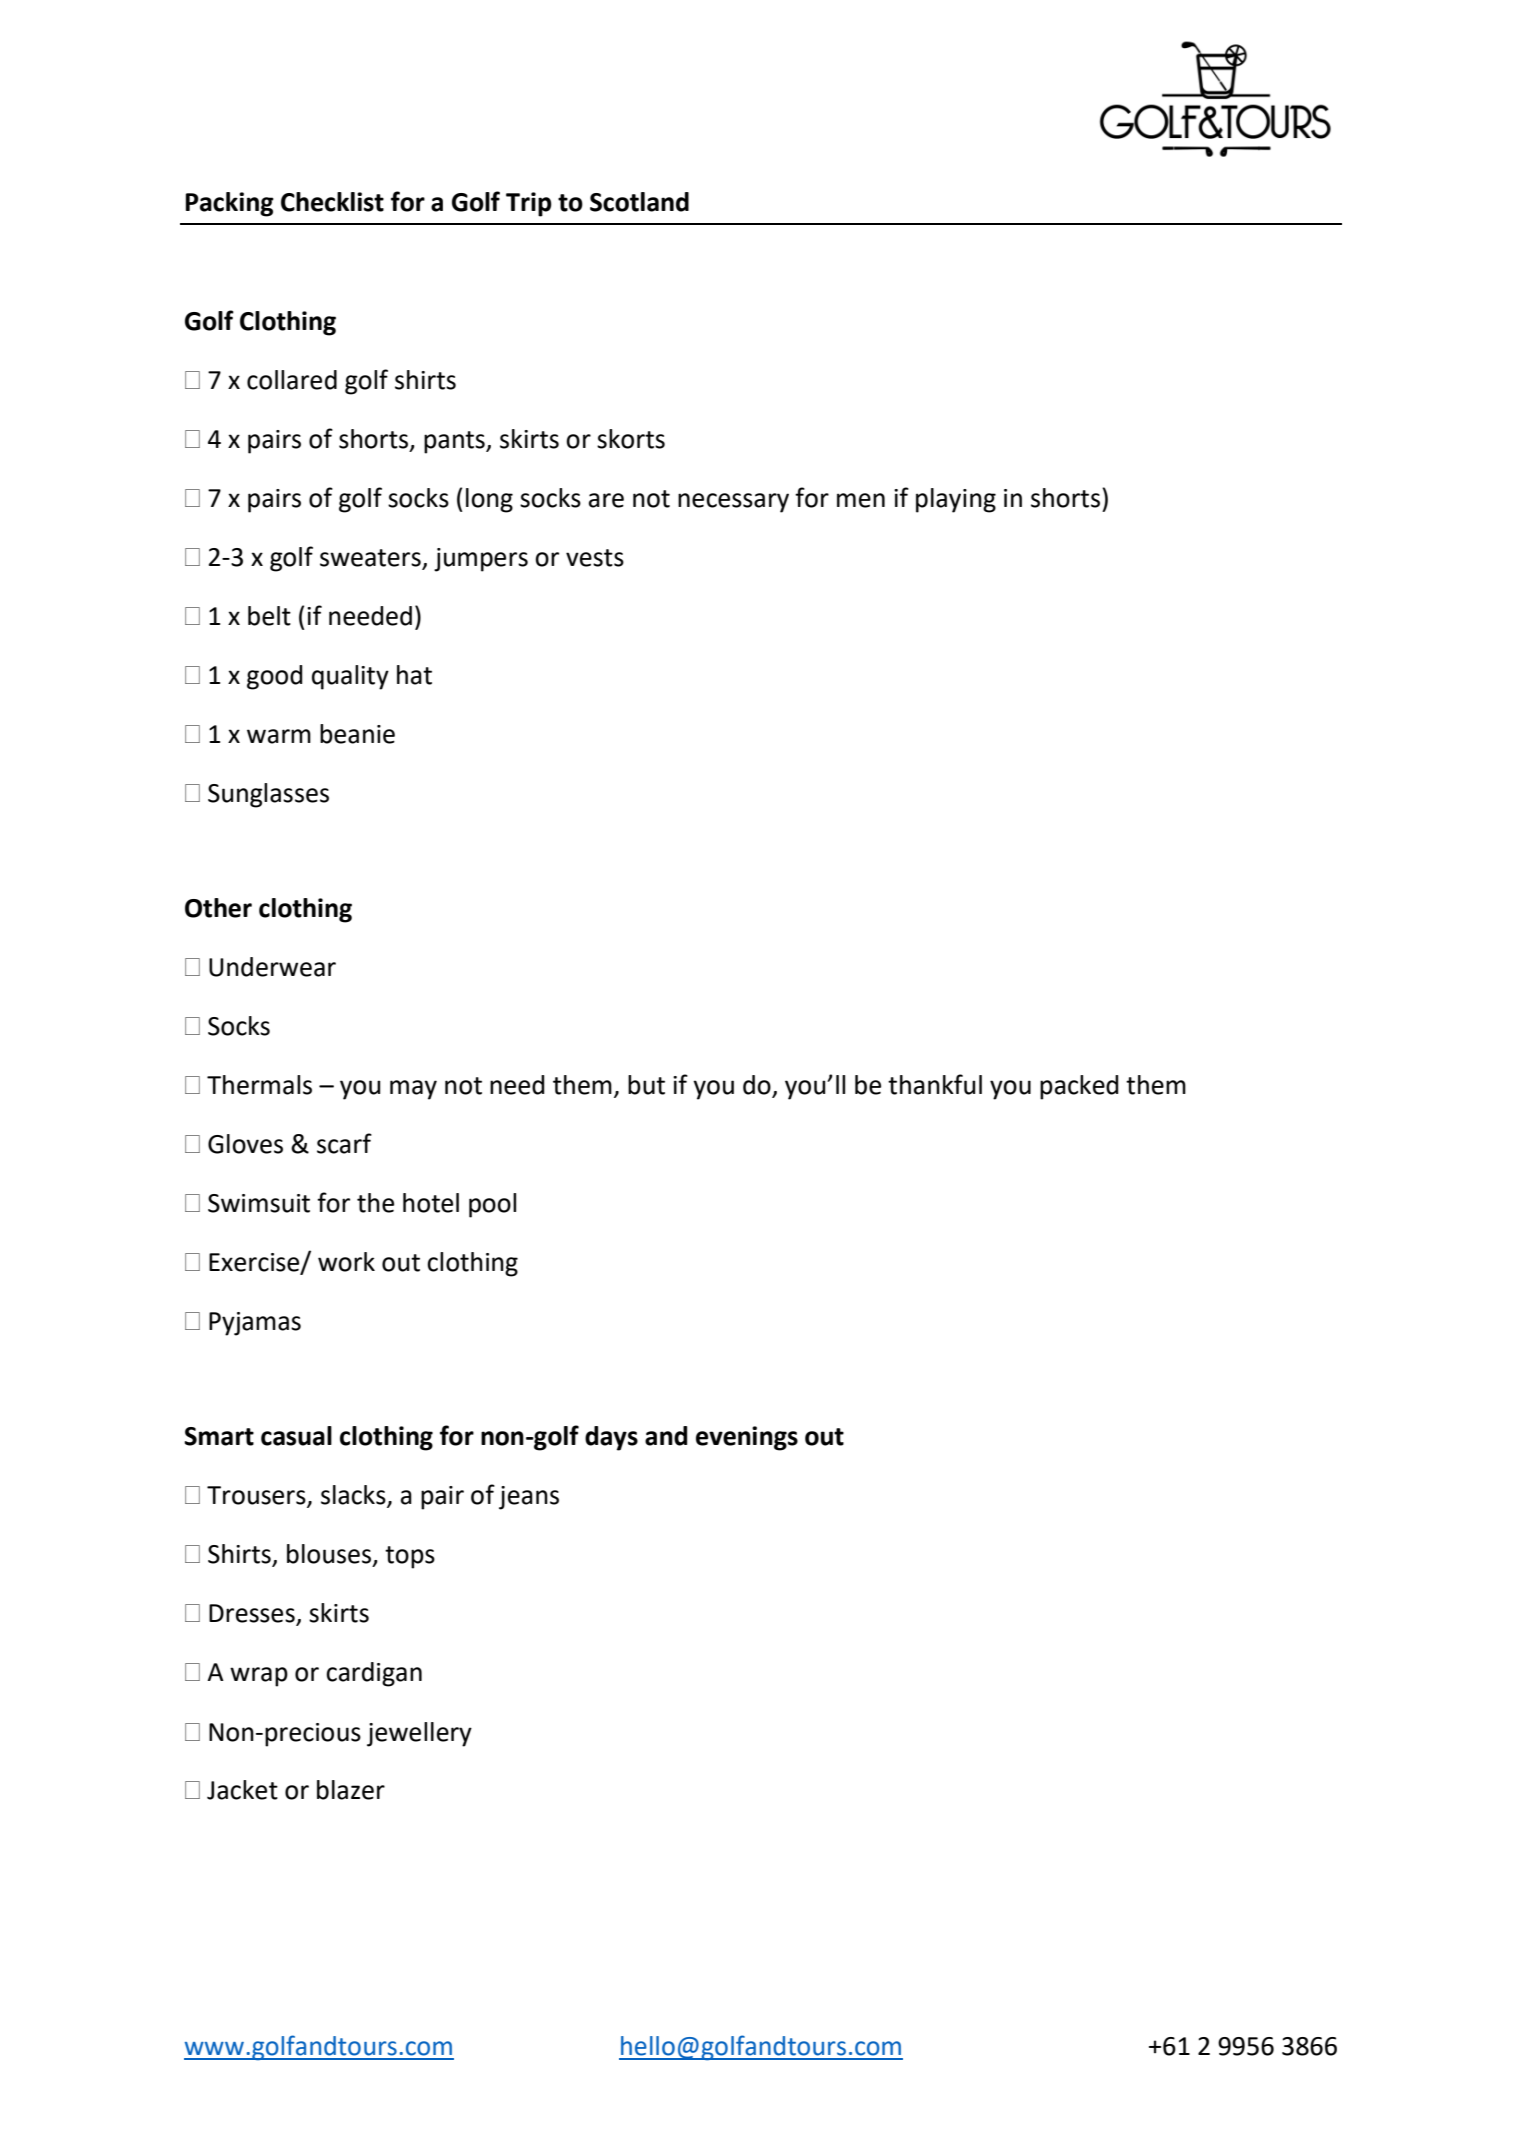 Image resolution: width=1522 pixels, height=2153 pixels. Describe the element at coordinates (419, 1734) in the document. I see `jewellery` at that location.
